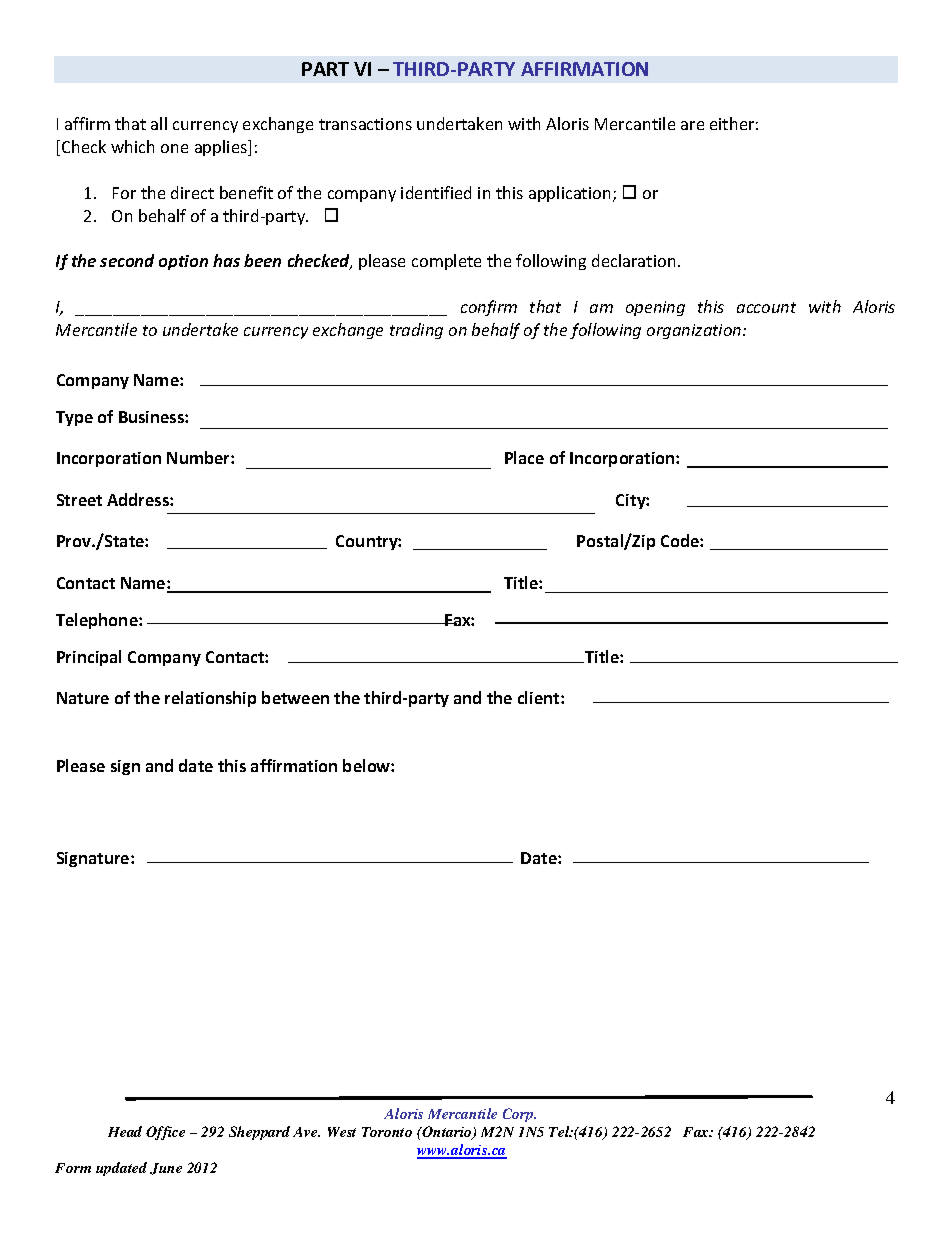 The image size is (952, 1233). Describe the element at coordinates (436, 192) in the document. I see `identified` at that location.
